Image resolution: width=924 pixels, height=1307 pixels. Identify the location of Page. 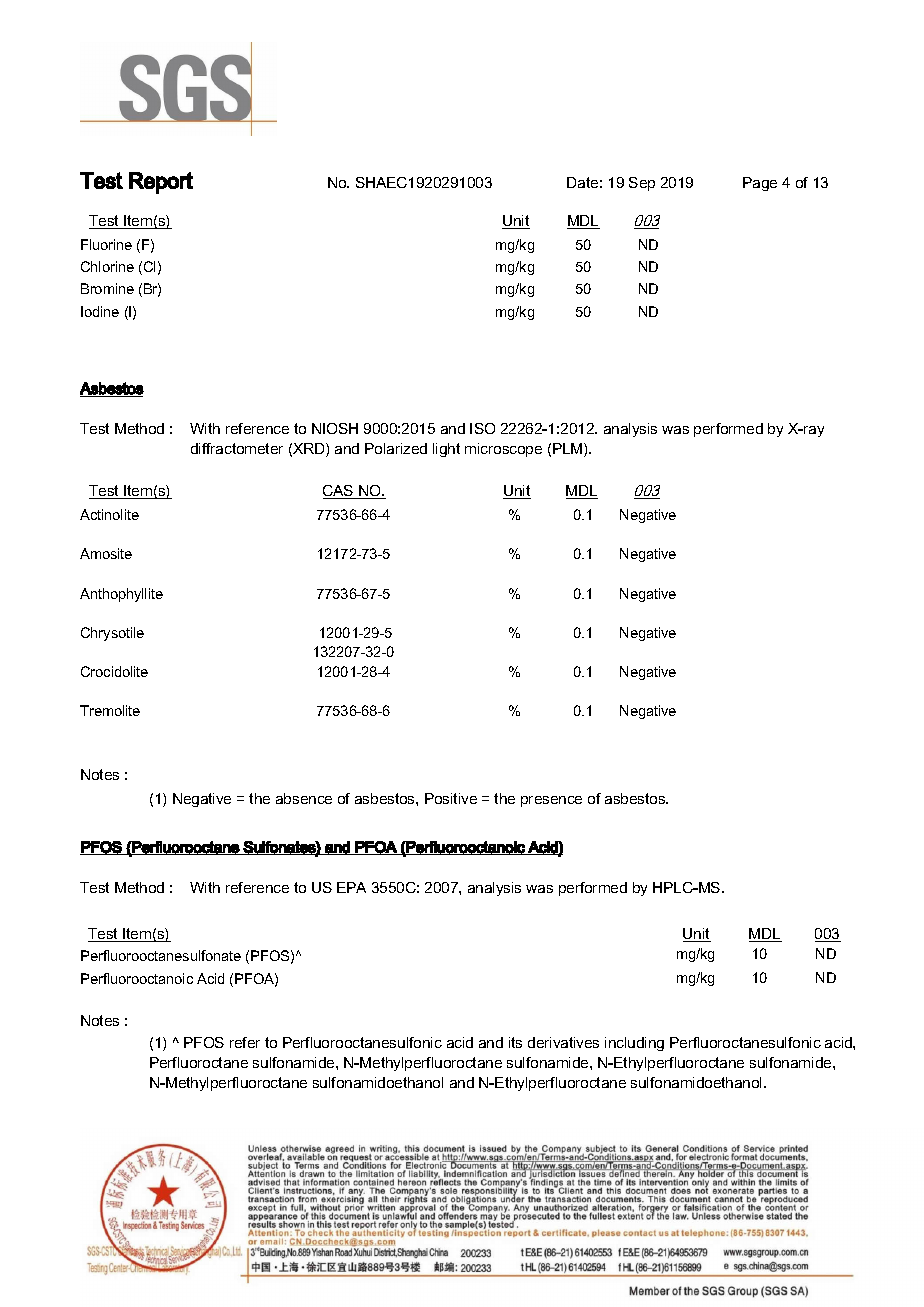
(760, 184).
